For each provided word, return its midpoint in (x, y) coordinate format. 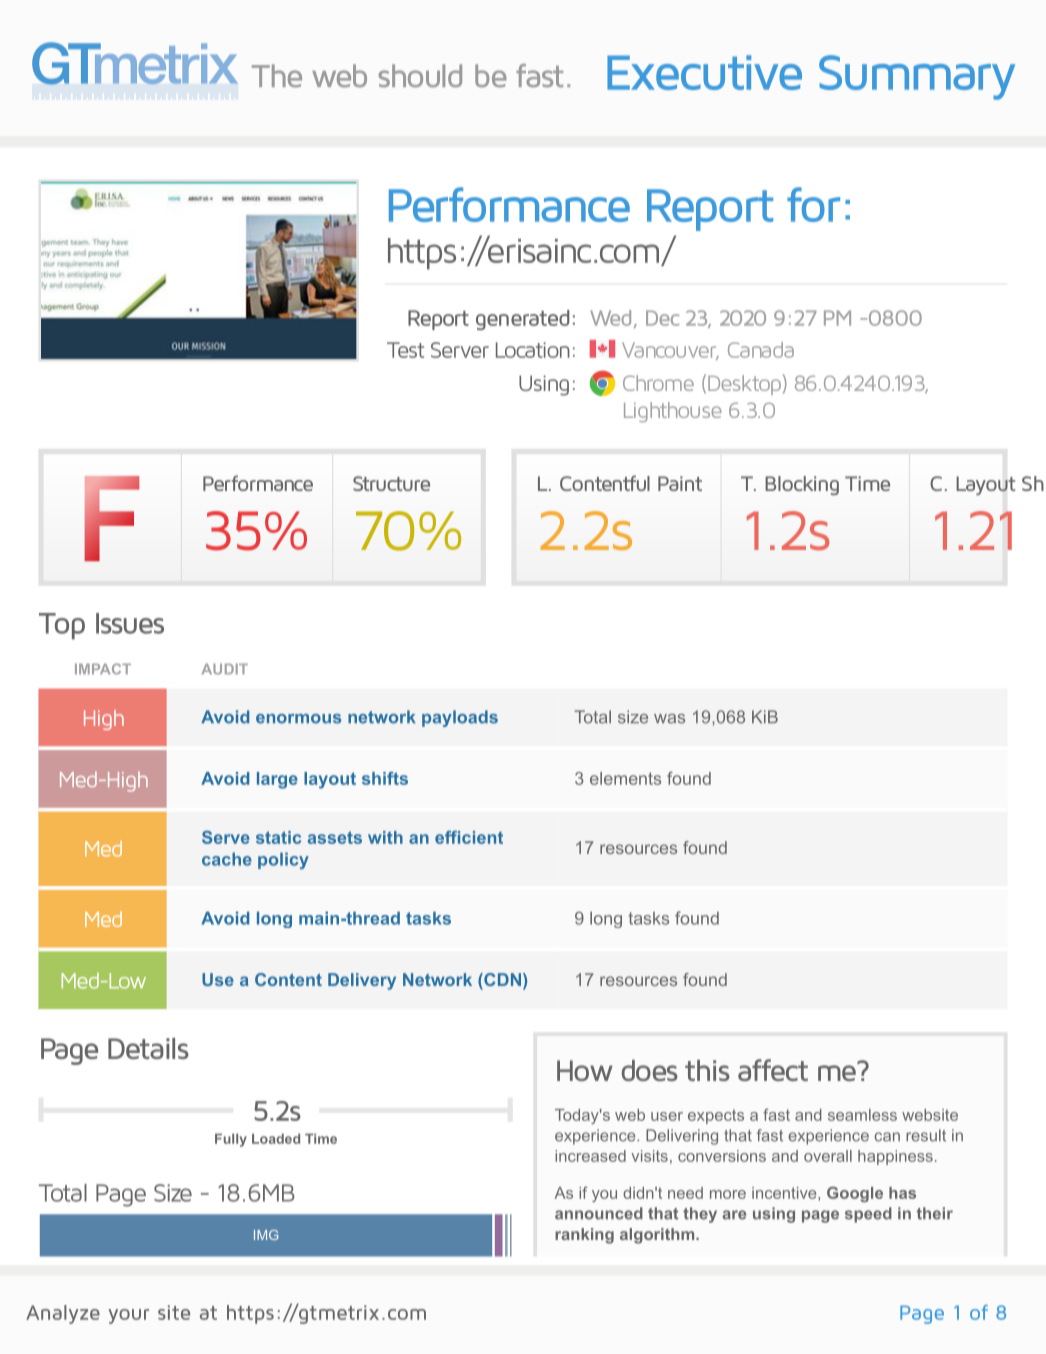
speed (868, 1215)
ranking (584, 1236)
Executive (704, 72)
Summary (917, 77)
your (128, 1316)
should (420, 76)
